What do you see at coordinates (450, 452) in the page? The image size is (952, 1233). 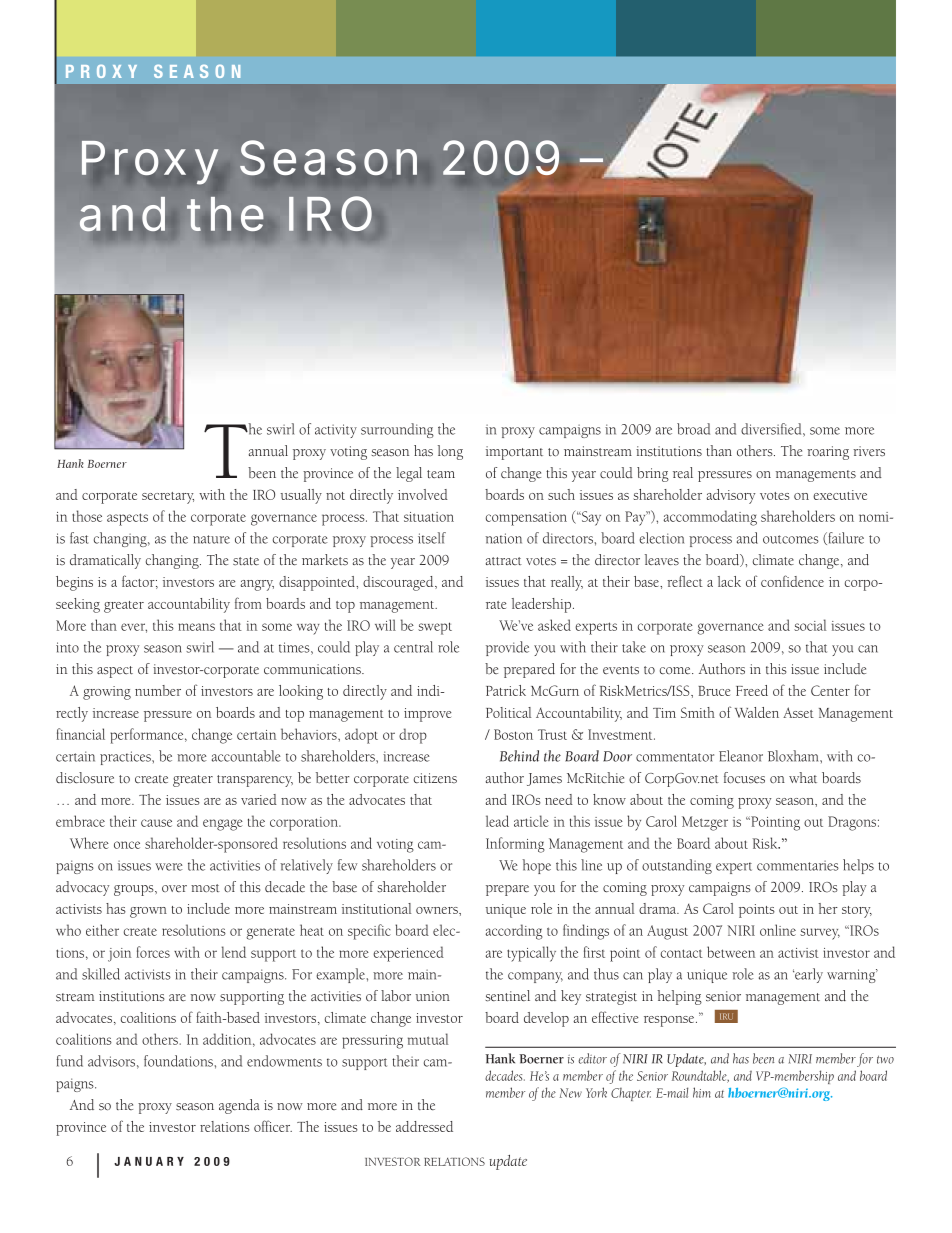 I see `long` at bounding box center [450, 452].
